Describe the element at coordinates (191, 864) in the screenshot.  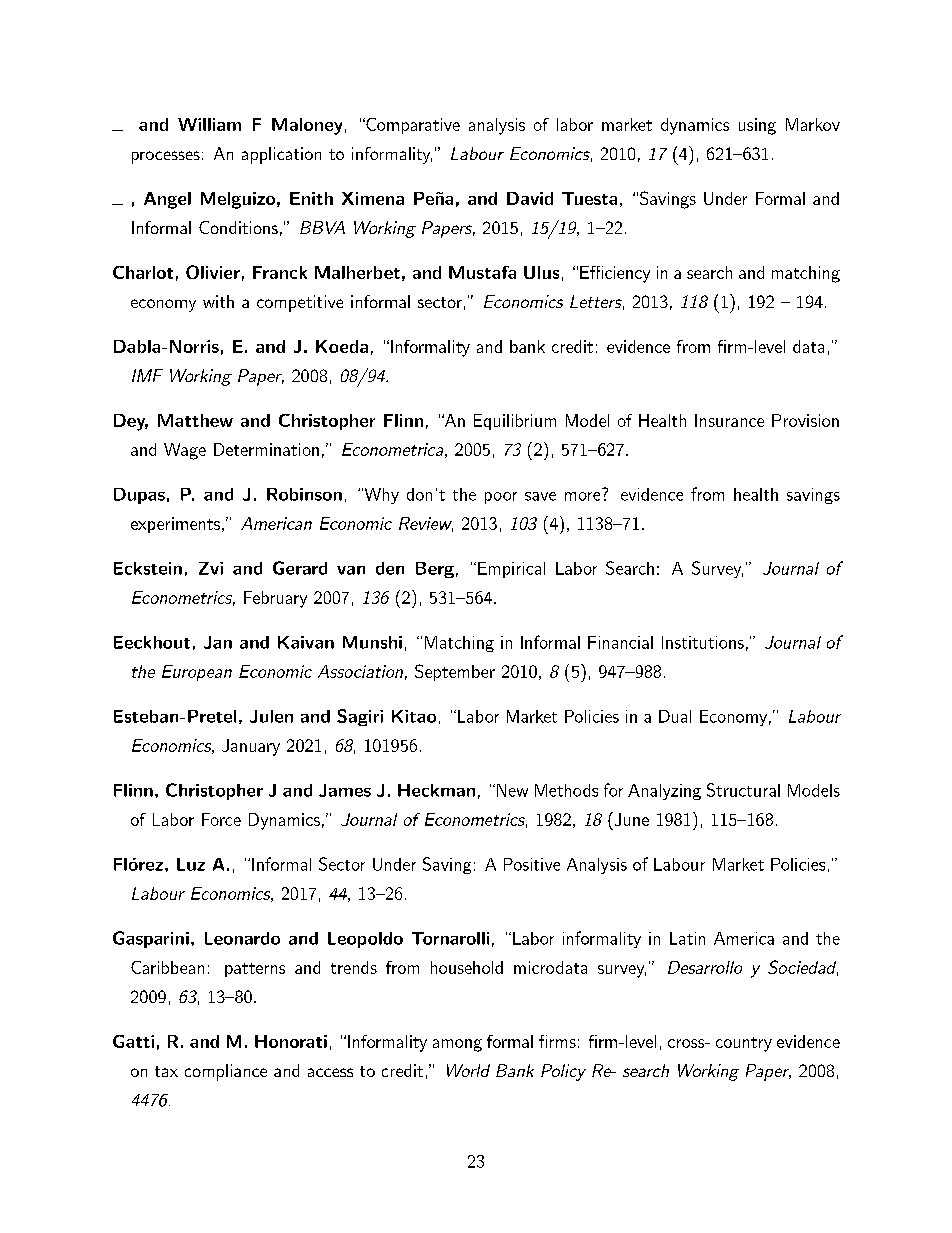
I see `Luz` at that location.
